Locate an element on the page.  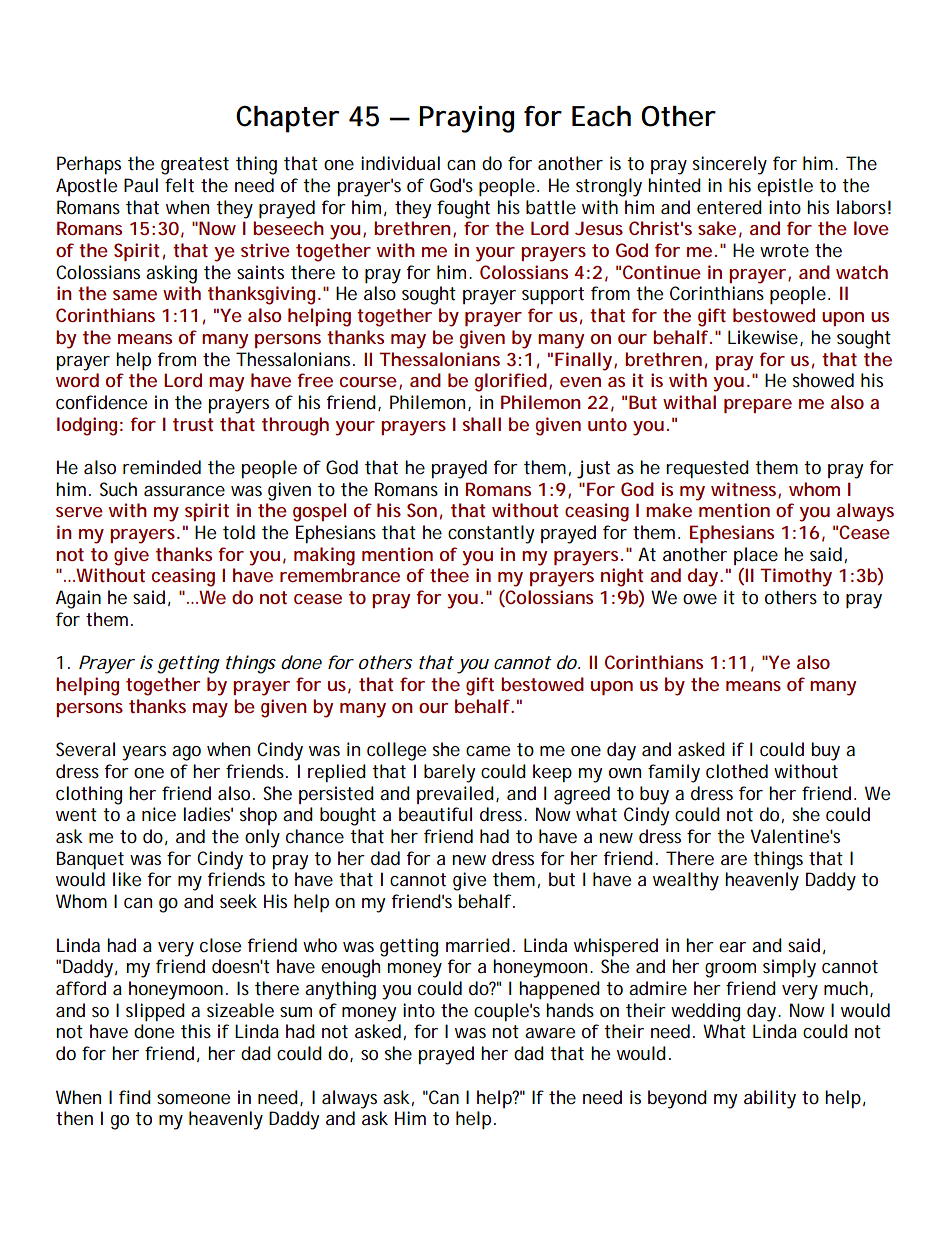
greatest is located at coordinates (195, 166).
